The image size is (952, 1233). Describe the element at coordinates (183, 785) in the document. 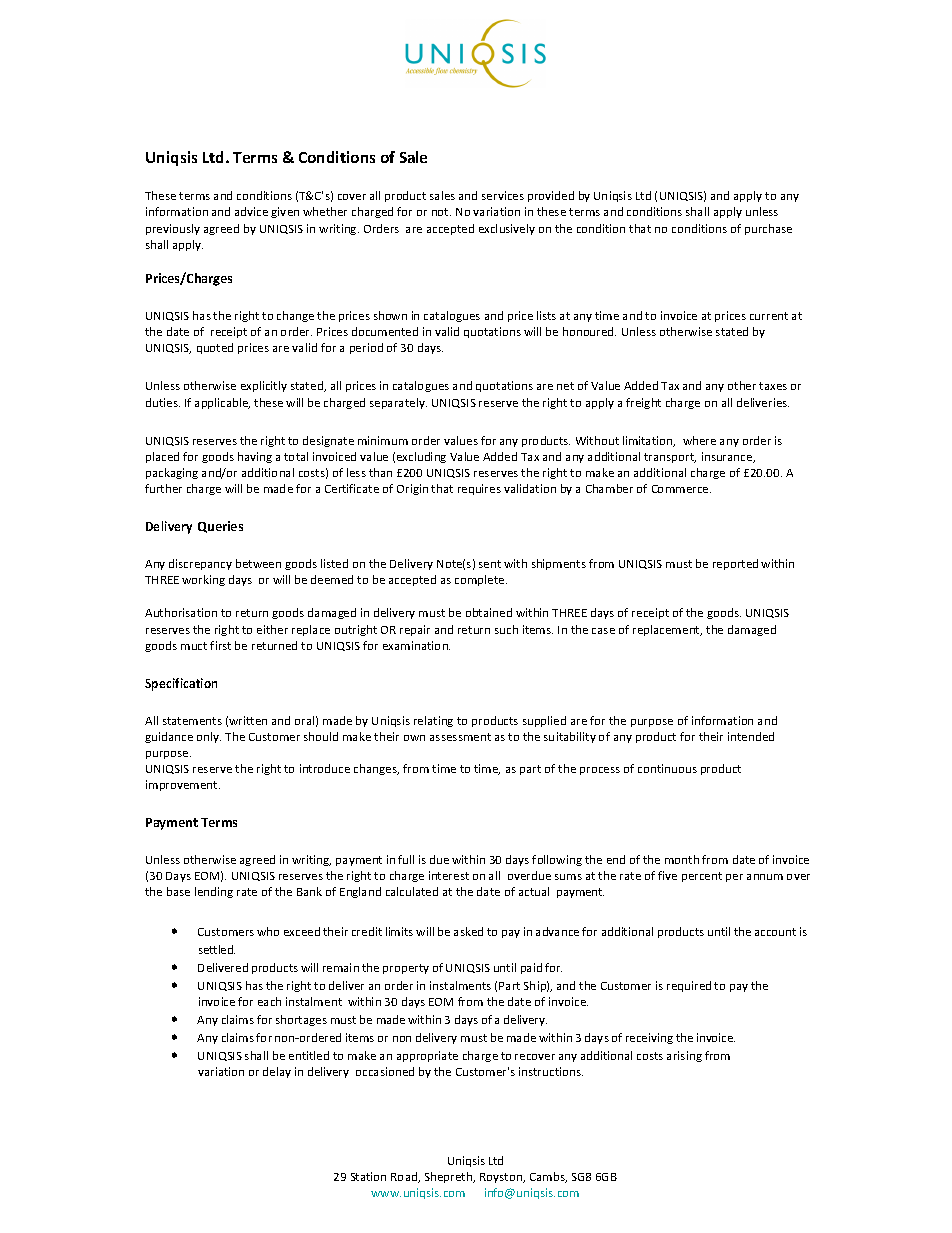

I see `improvement` at that location.
